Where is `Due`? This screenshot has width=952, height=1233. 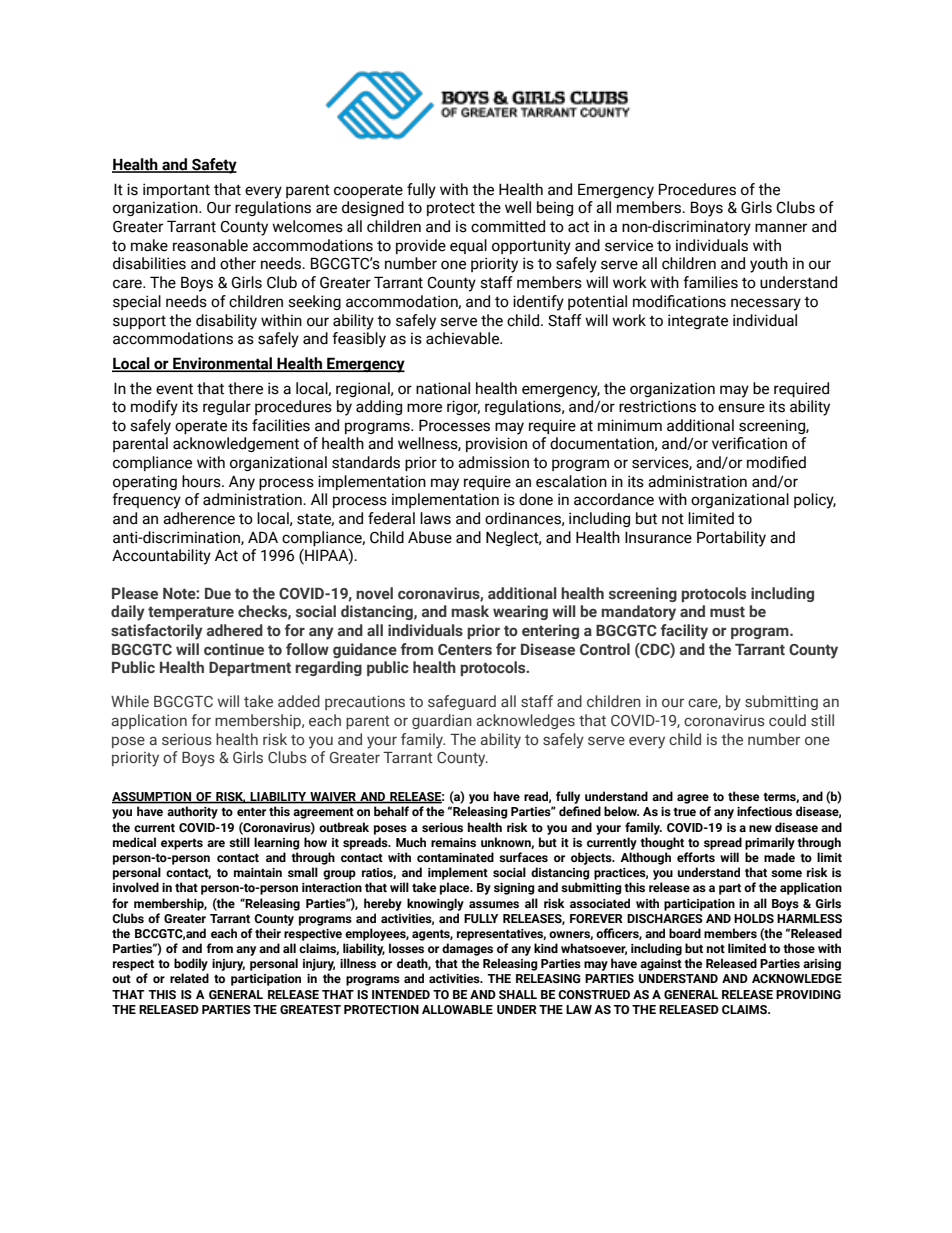
Due is located at coordinates (218, 594).
